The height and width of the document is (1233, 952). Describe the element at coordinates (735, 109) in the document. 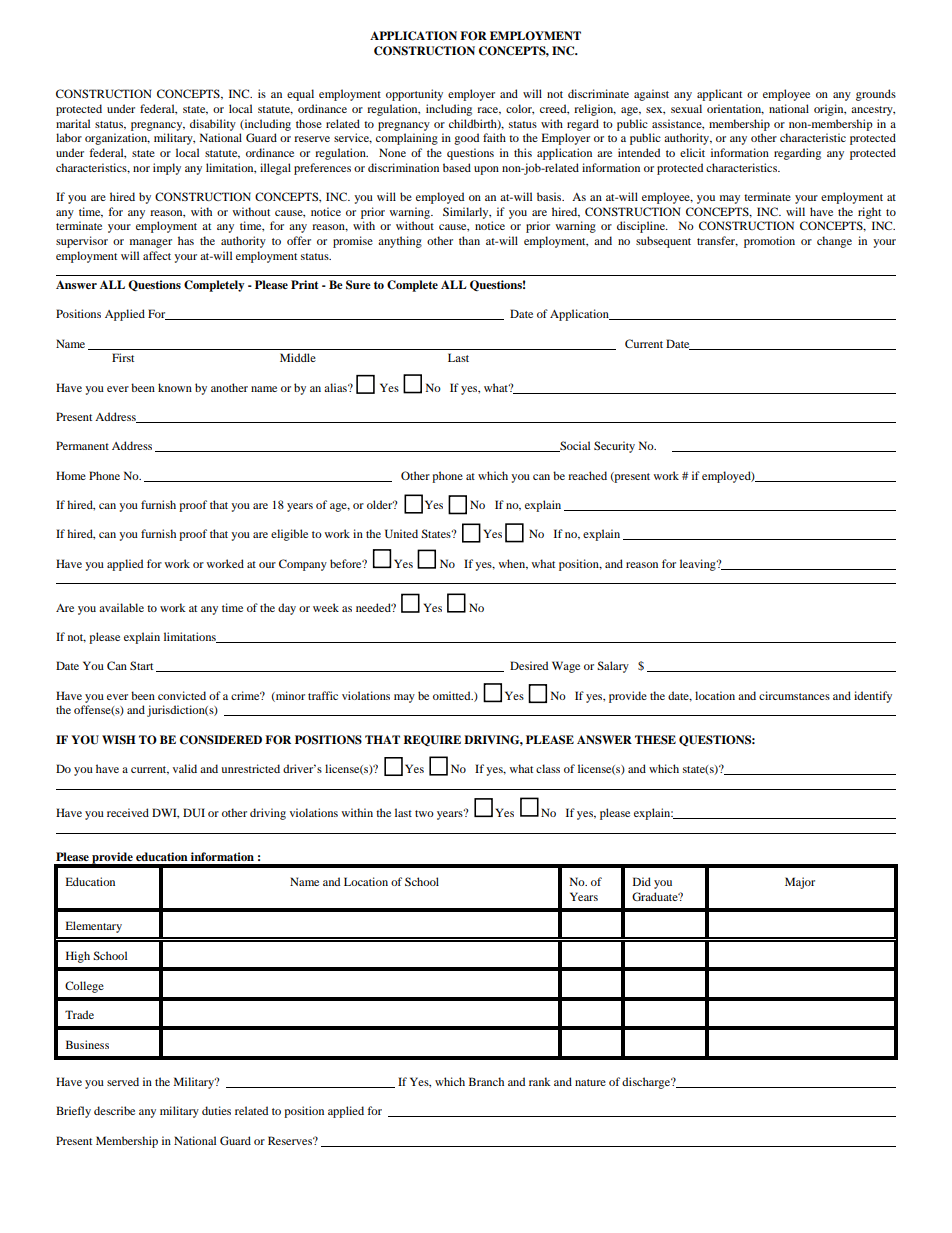

I see `orientation` at that location.
